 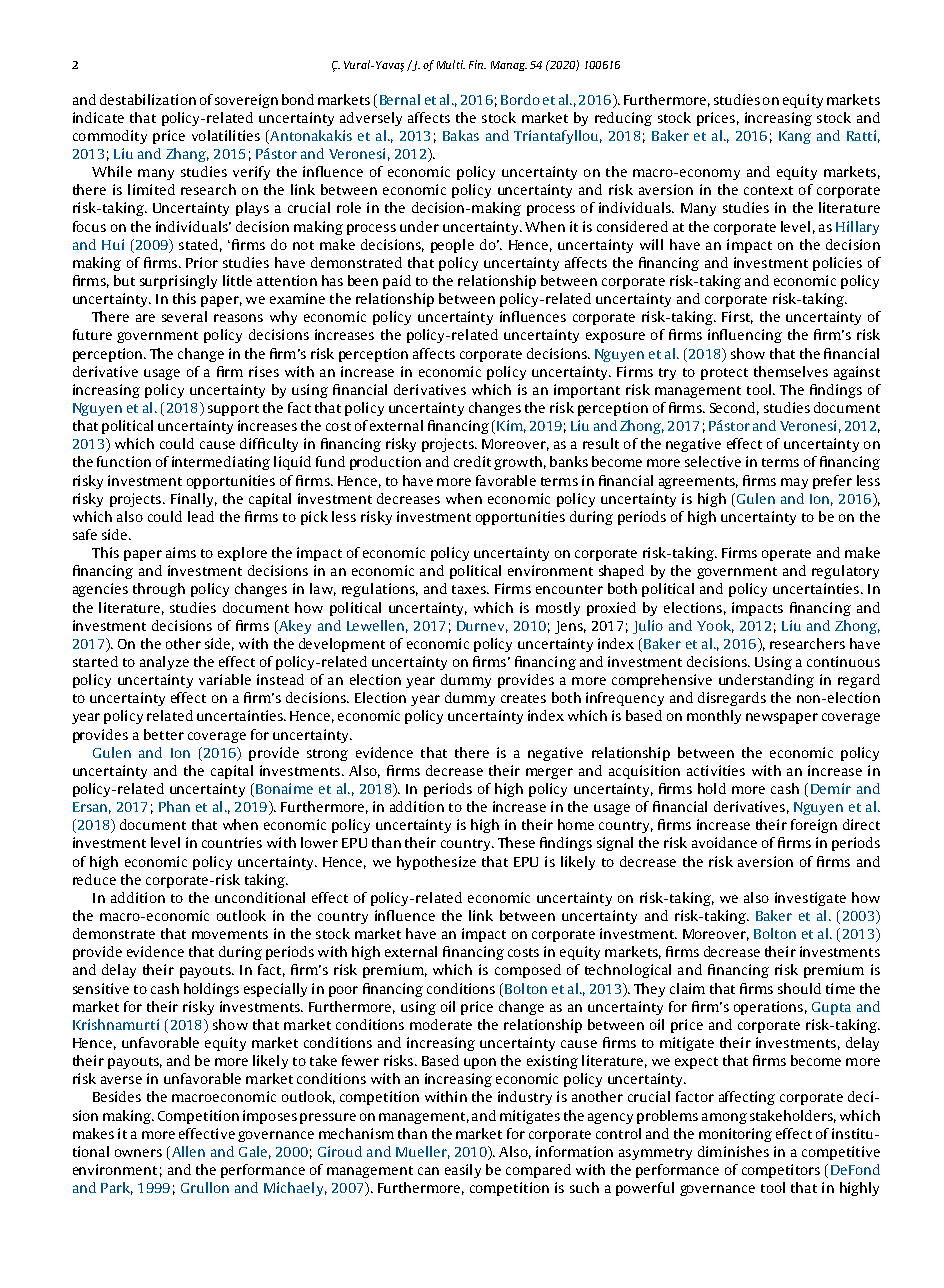 I want to click on Zhang, so click(x=187, y=155).
